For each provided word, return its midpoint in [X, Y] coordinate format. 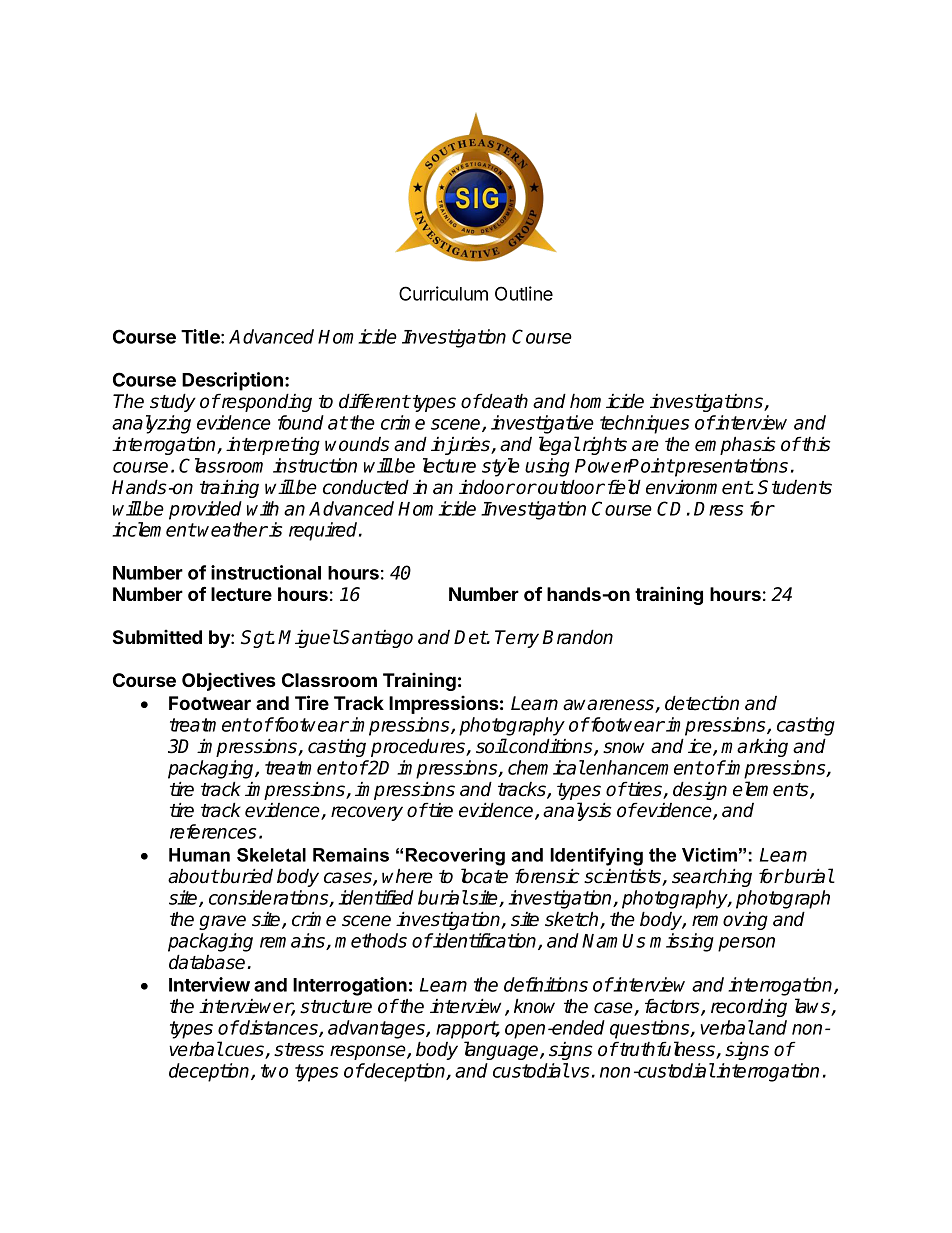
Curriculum [443, 293]
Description [234, 381]
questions [651, 1029]
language [502, 1050]
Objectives [229, 681]
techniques [644, 424]
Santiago [376, 639]
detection [702, 703]
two [274, 1071]
